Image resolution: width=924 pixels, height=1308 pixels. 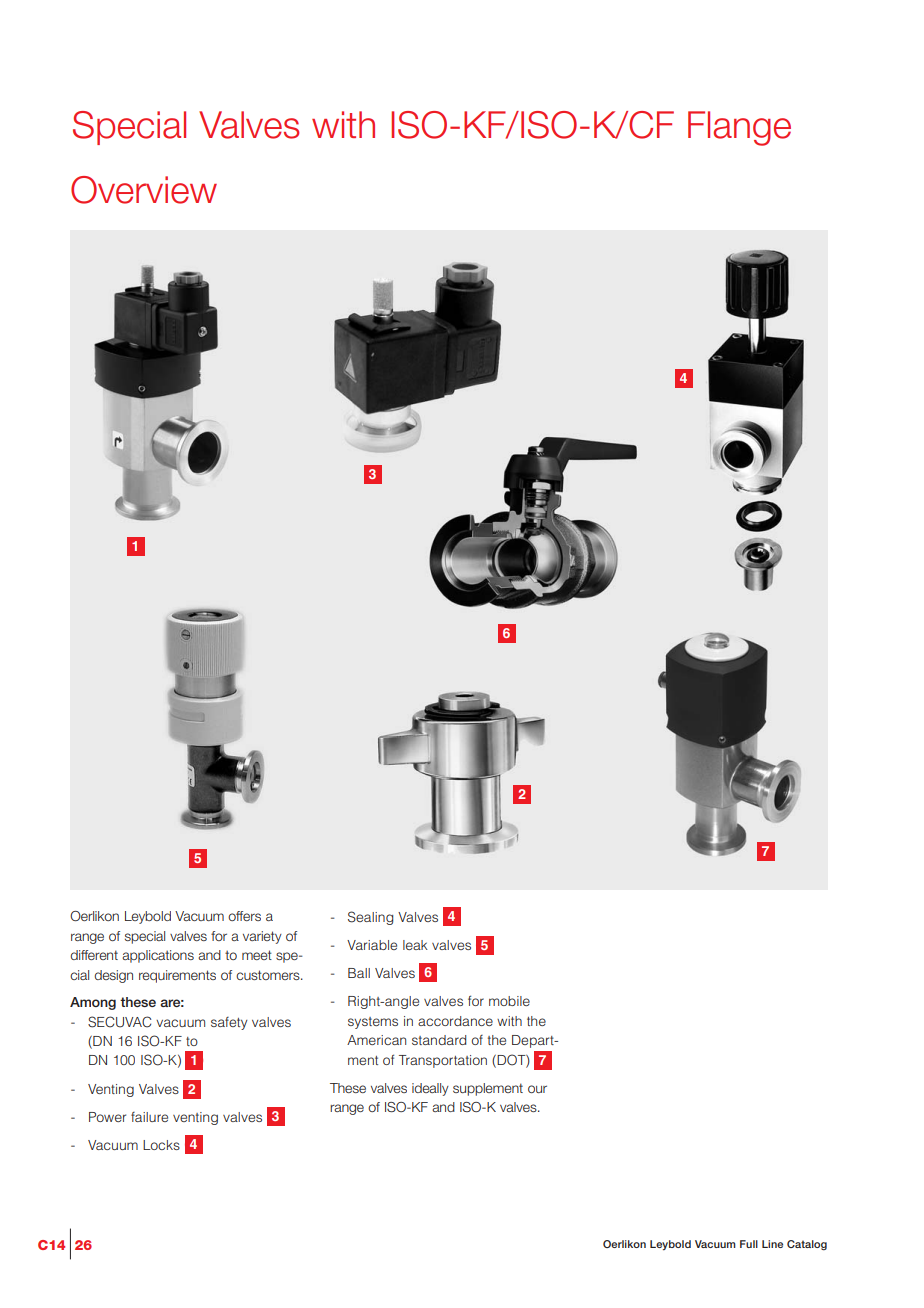 What do you see at coordinates (262, 937) in the document?
I see `variety` at bounding box center [262, 937].
